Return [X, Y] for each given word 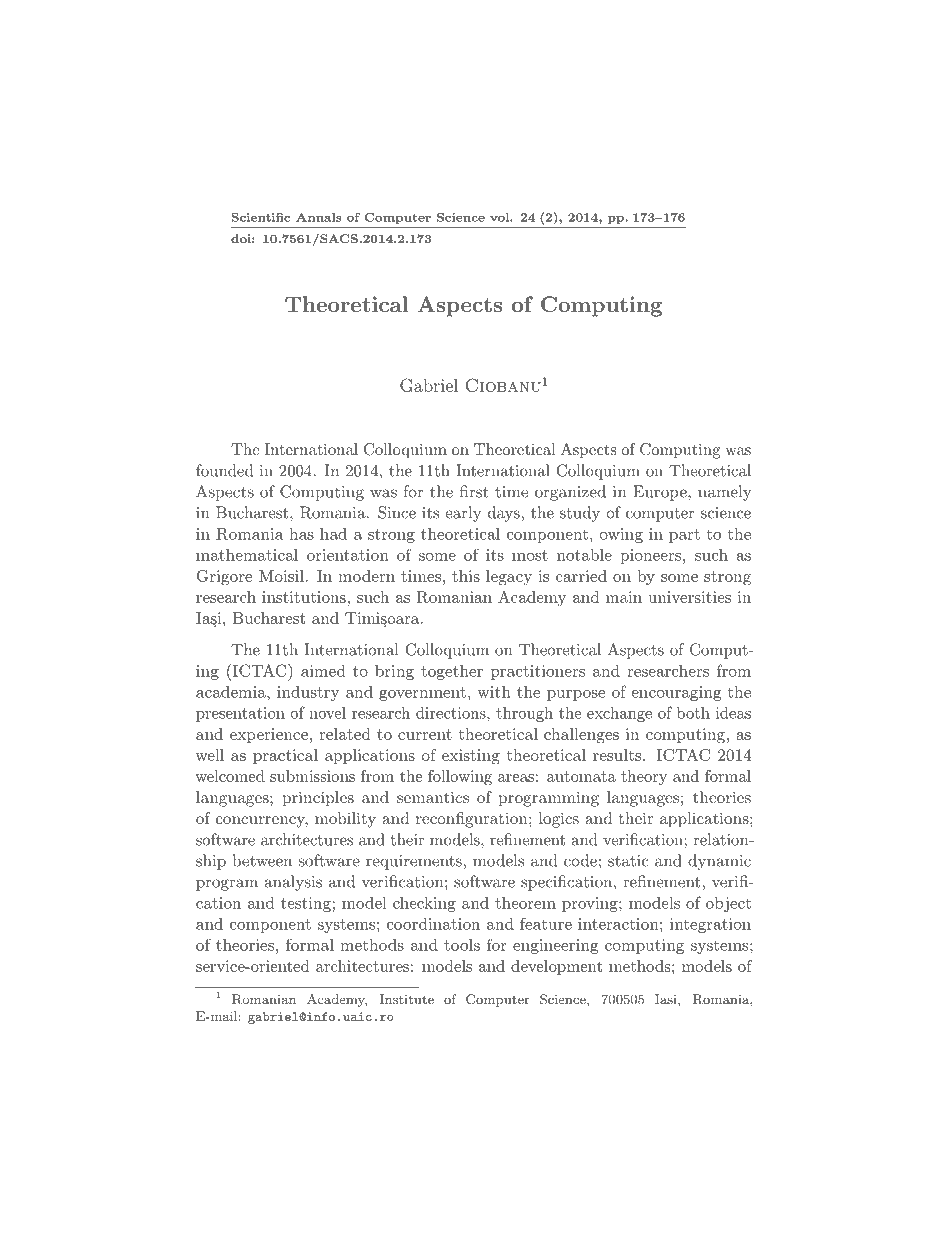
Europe [661, 493]
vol [500, 217]
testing [306, 904]
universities [689, 597]
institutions [304, 597]
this [466, 576]
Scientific [261, 217]
